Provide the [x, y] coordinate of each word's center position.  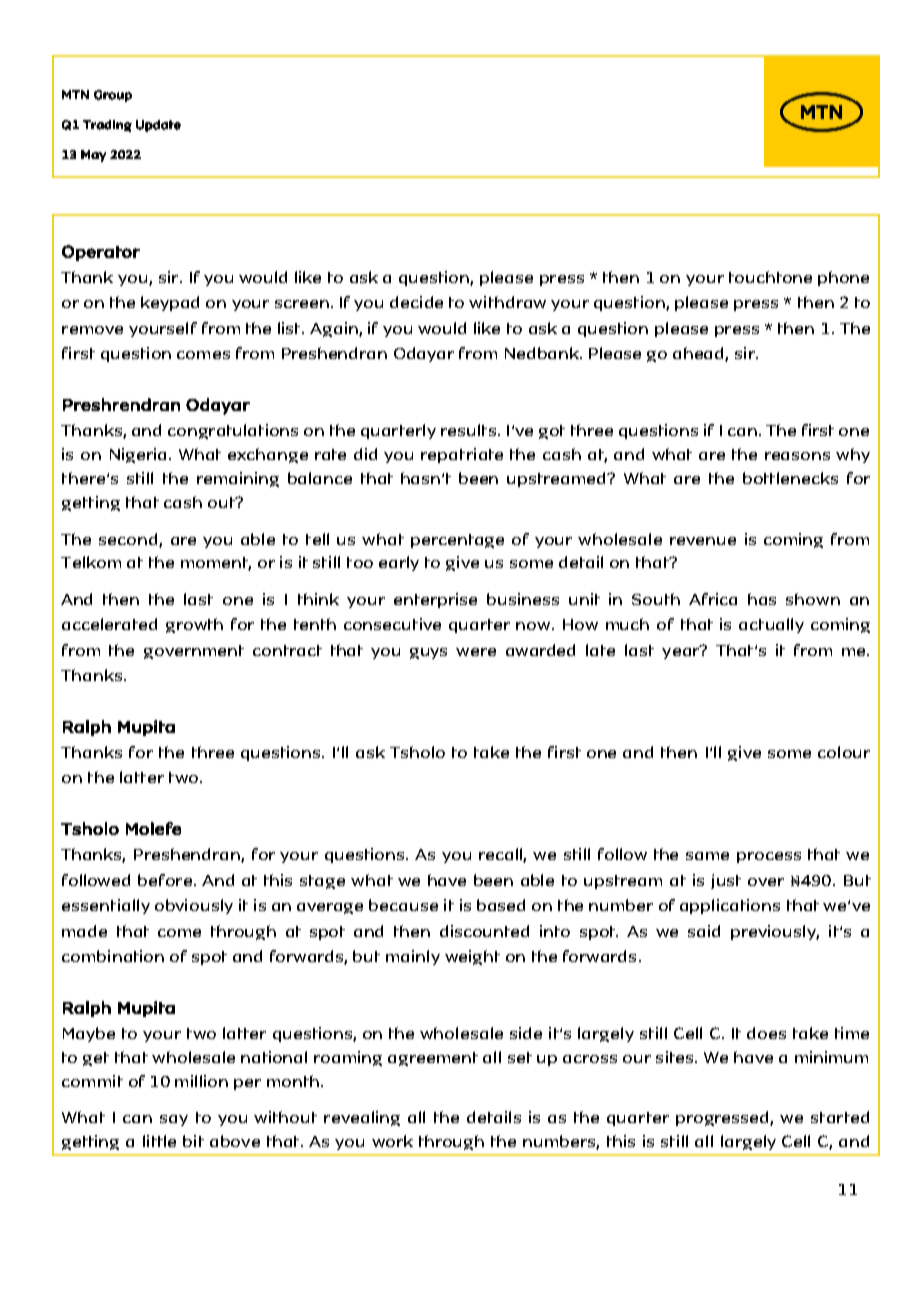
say [174, 1120]
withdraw [507, 302]
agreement [433, 1059]
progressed [723, 1118]
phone [843, 278]
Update [158, 126]
